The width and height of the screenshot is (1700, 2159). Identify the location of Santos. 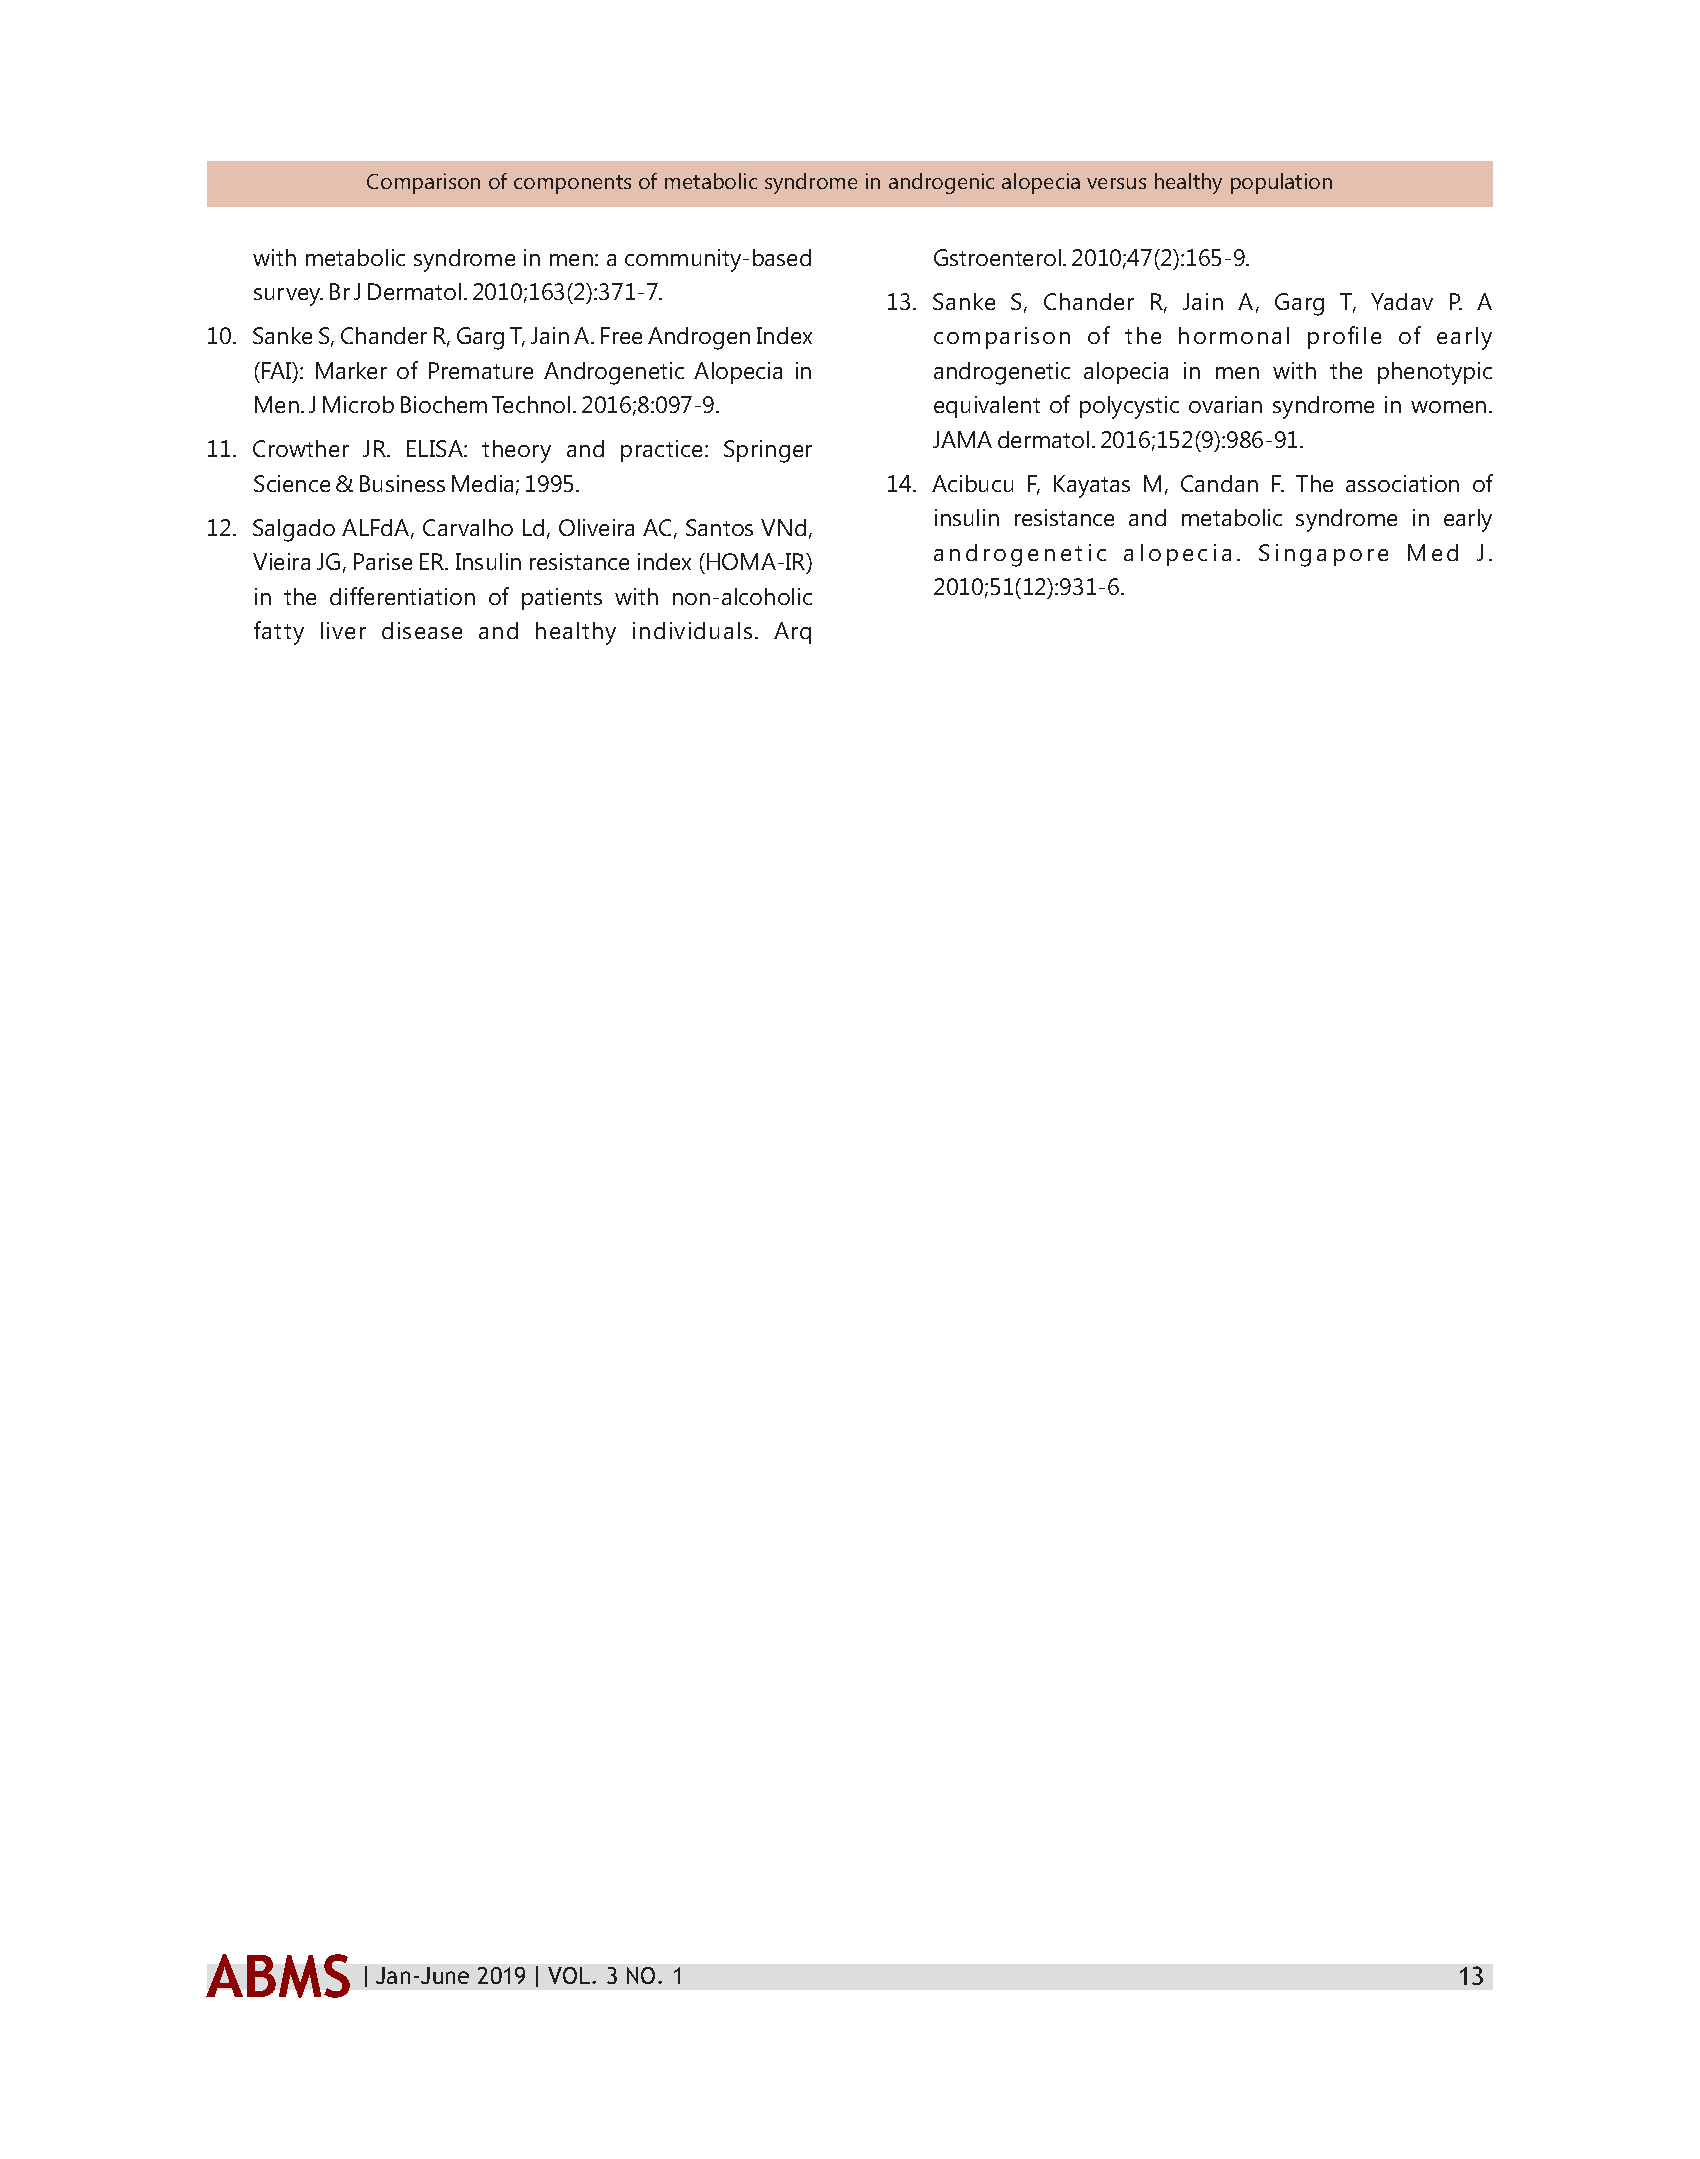
(719, 527).
